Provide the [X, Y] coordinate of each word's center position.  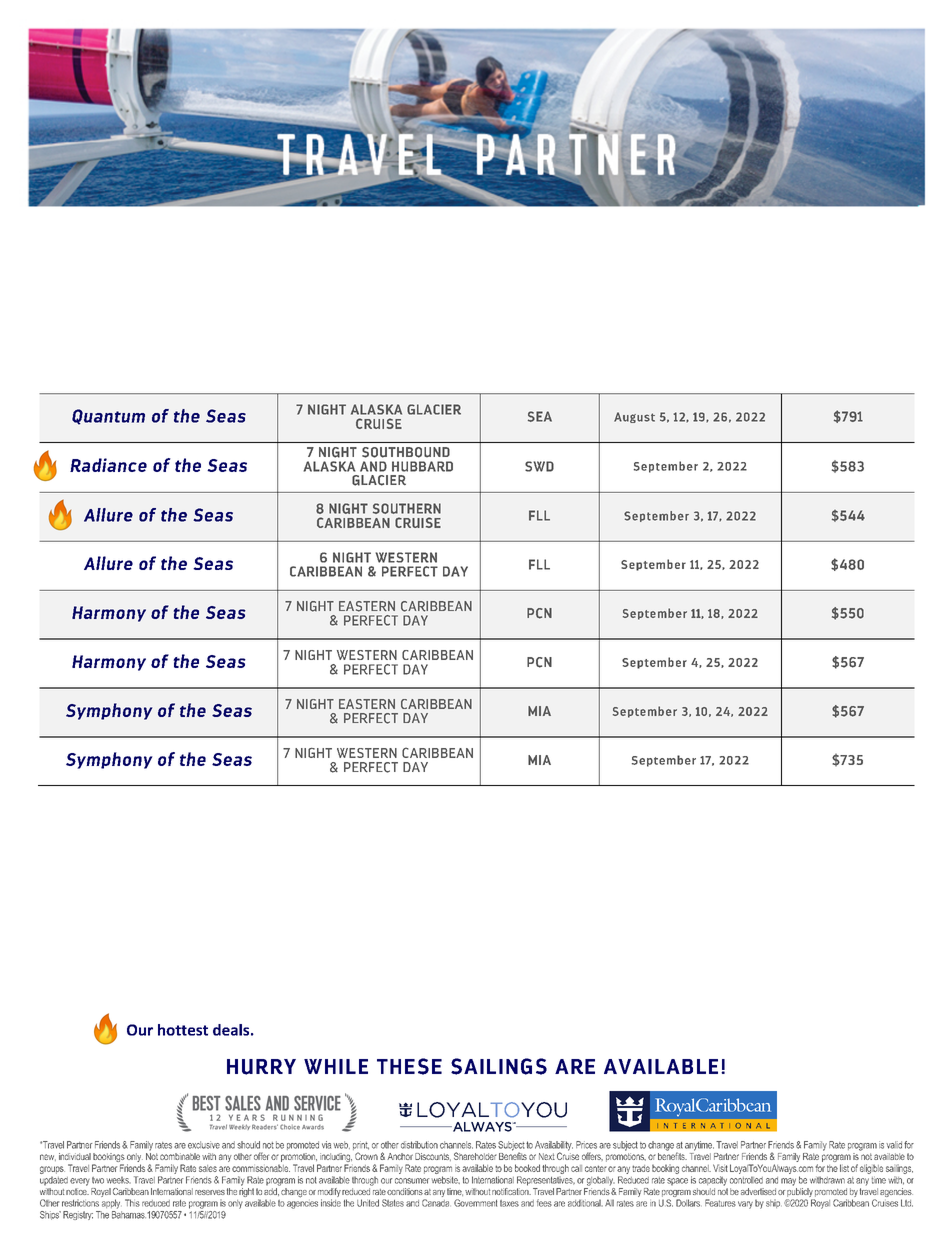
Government [475, 1203]
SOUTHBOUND [406, 452]
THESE [409, 1066]
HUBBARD [422, 466]
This [132, 1203]
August [634, 417]
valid [894, 1145]
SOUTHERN [407, 508]
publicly [799, 1192]
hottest [183, 1030]
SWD [539, 466]
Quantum [108, 417]
